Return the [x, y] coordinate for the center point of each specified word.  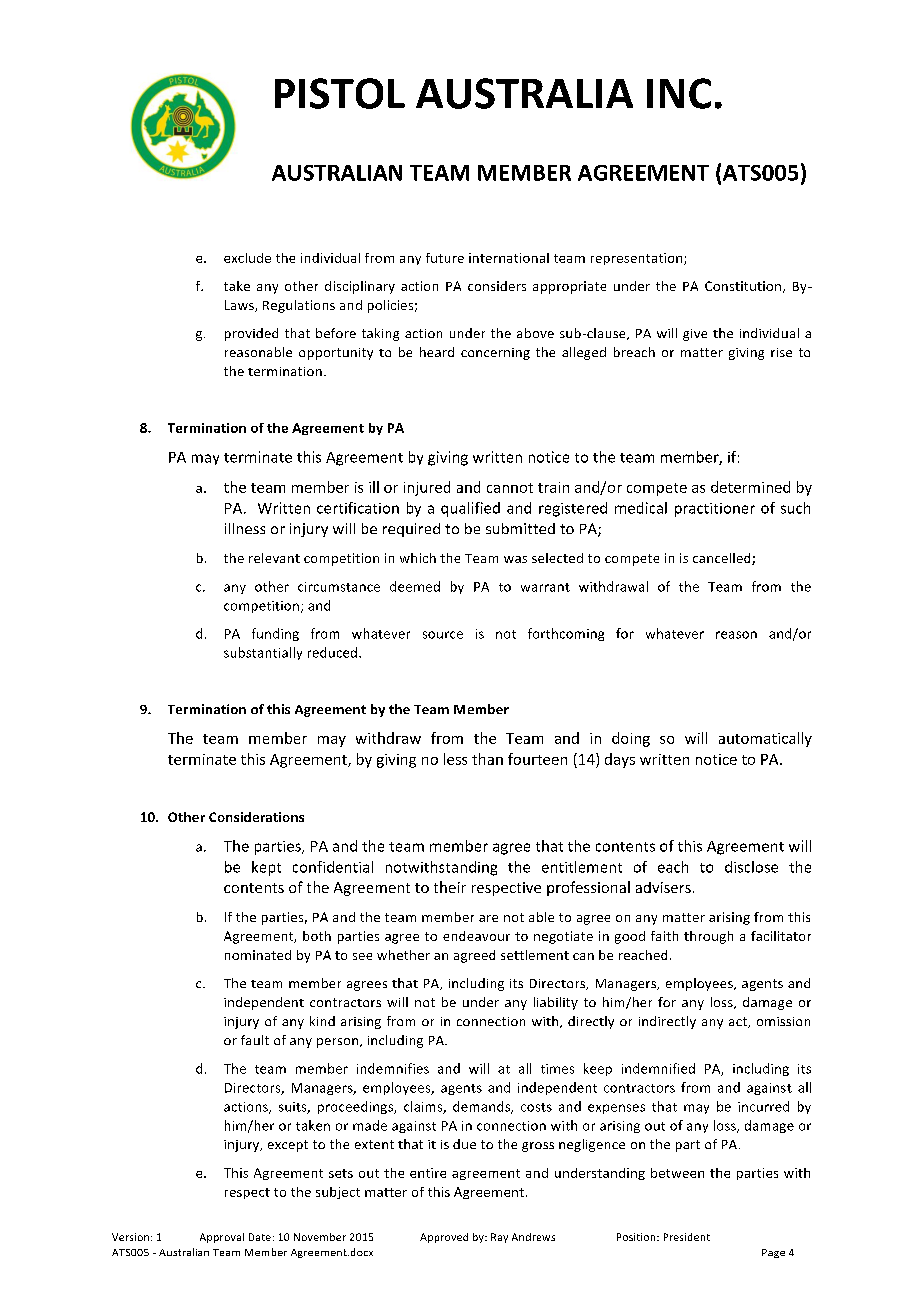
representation [638, 259]
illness [245, 528]
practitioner [715, 510]
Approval [222, 1238]
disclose [751, 867]
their [450, 887]
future [445, 258]
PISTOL [340, 93]
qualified [470, 509]
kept [266, 868]
